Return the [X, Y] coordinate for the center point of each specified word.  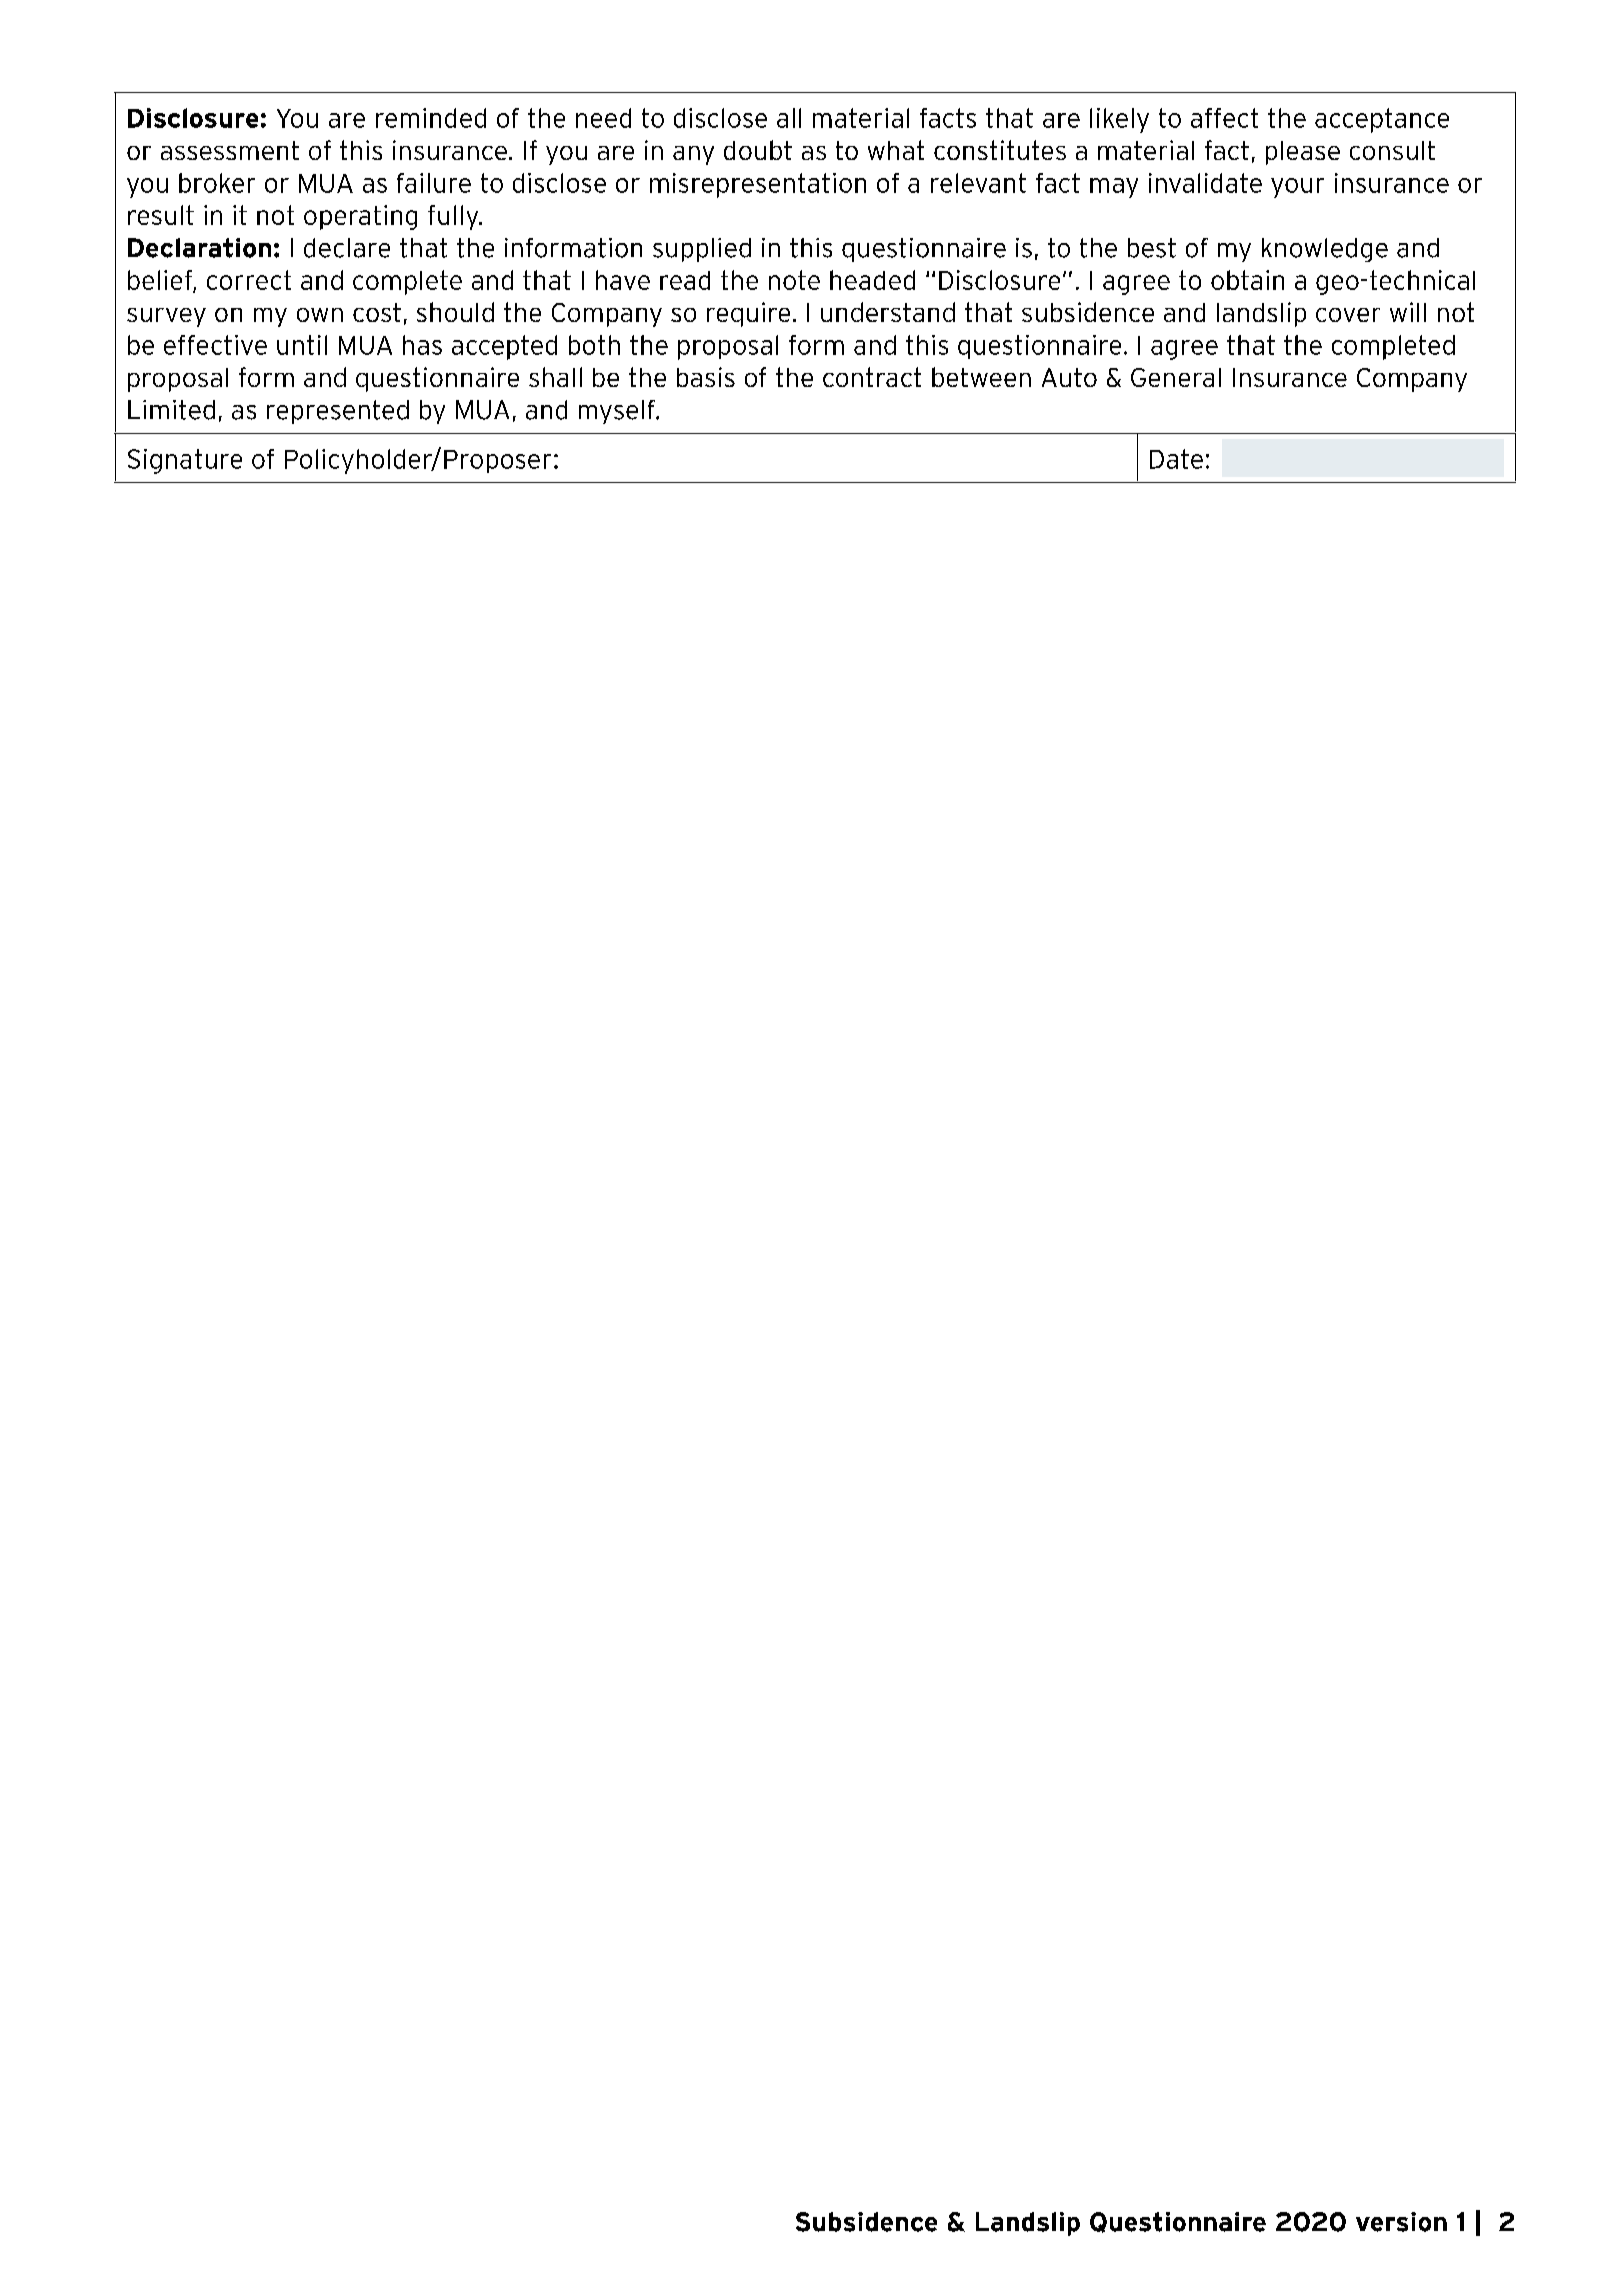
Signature [185, 461]
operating [360, 217]
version [1401, 2222]
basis [706, 377]
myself [618, 412]
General [1176, 377]
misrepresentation [758, 185]
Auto [1069, 377]
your [1297, 188]
